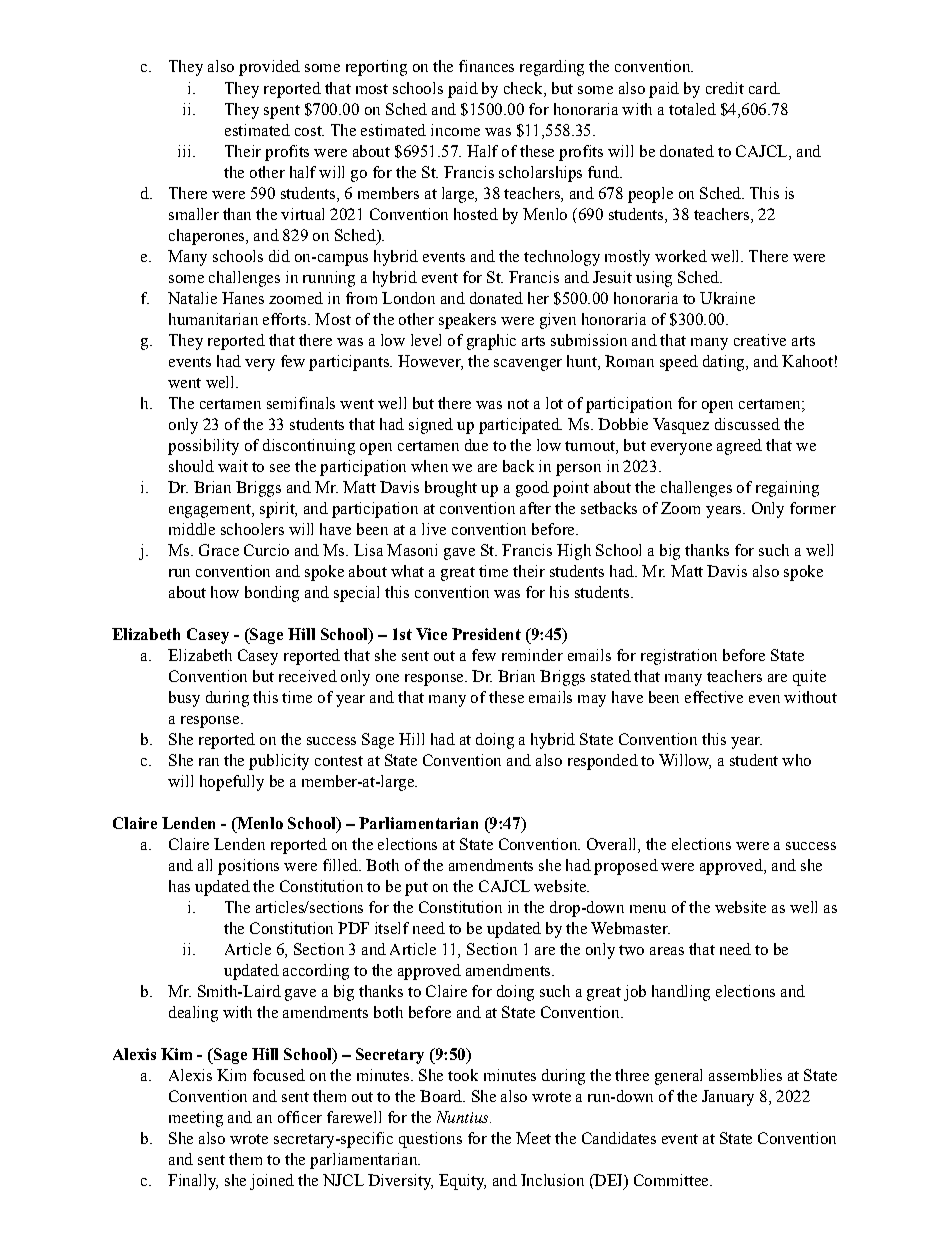 This document has width=952, height=1233. What do you see at coordinates (462, 1182) in the document?
I see `Equity` at bounding box center [462, 1182].
